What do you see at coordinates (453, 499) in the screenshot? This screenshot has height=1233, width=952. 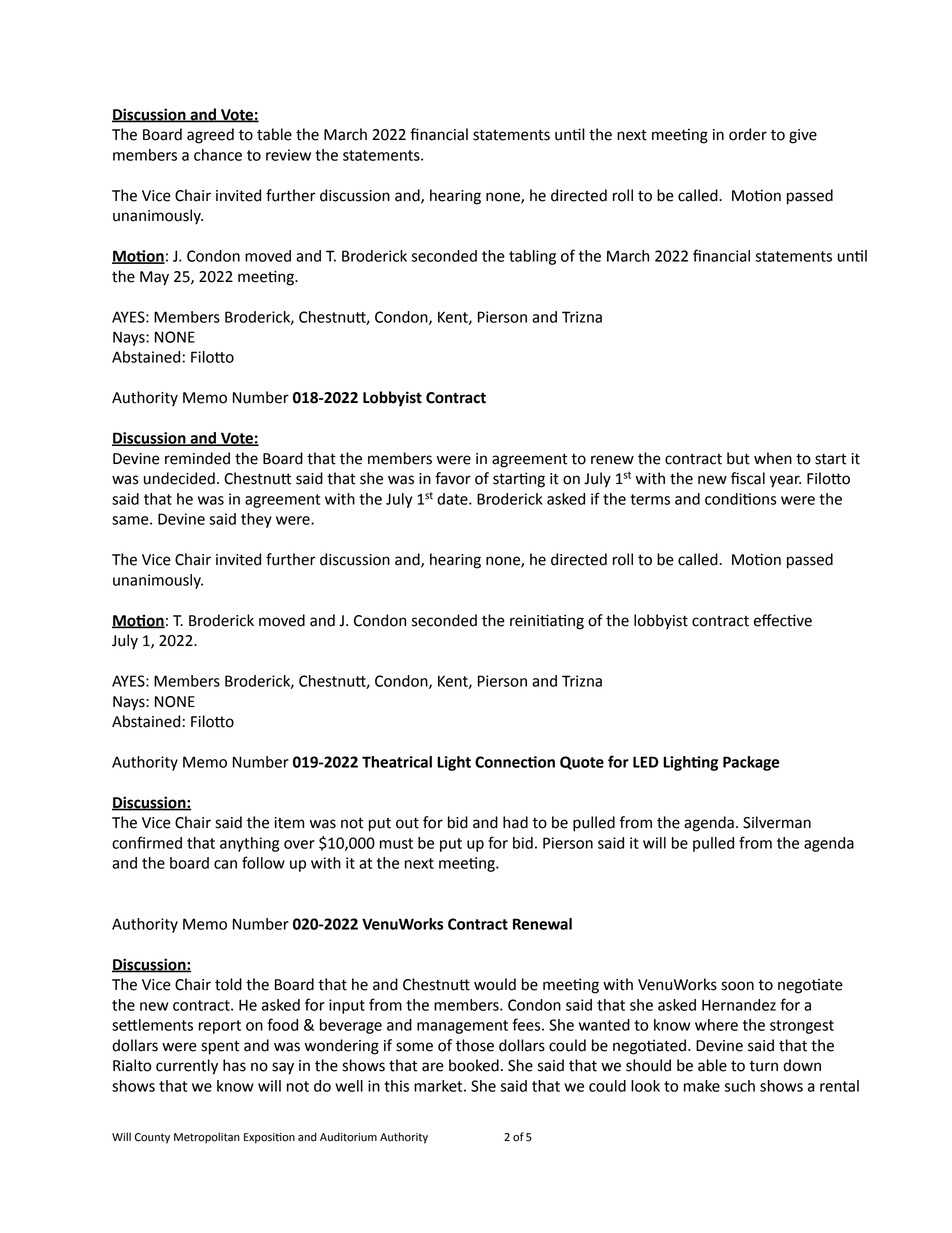 I see `date` at bounding box center [453, 499].
